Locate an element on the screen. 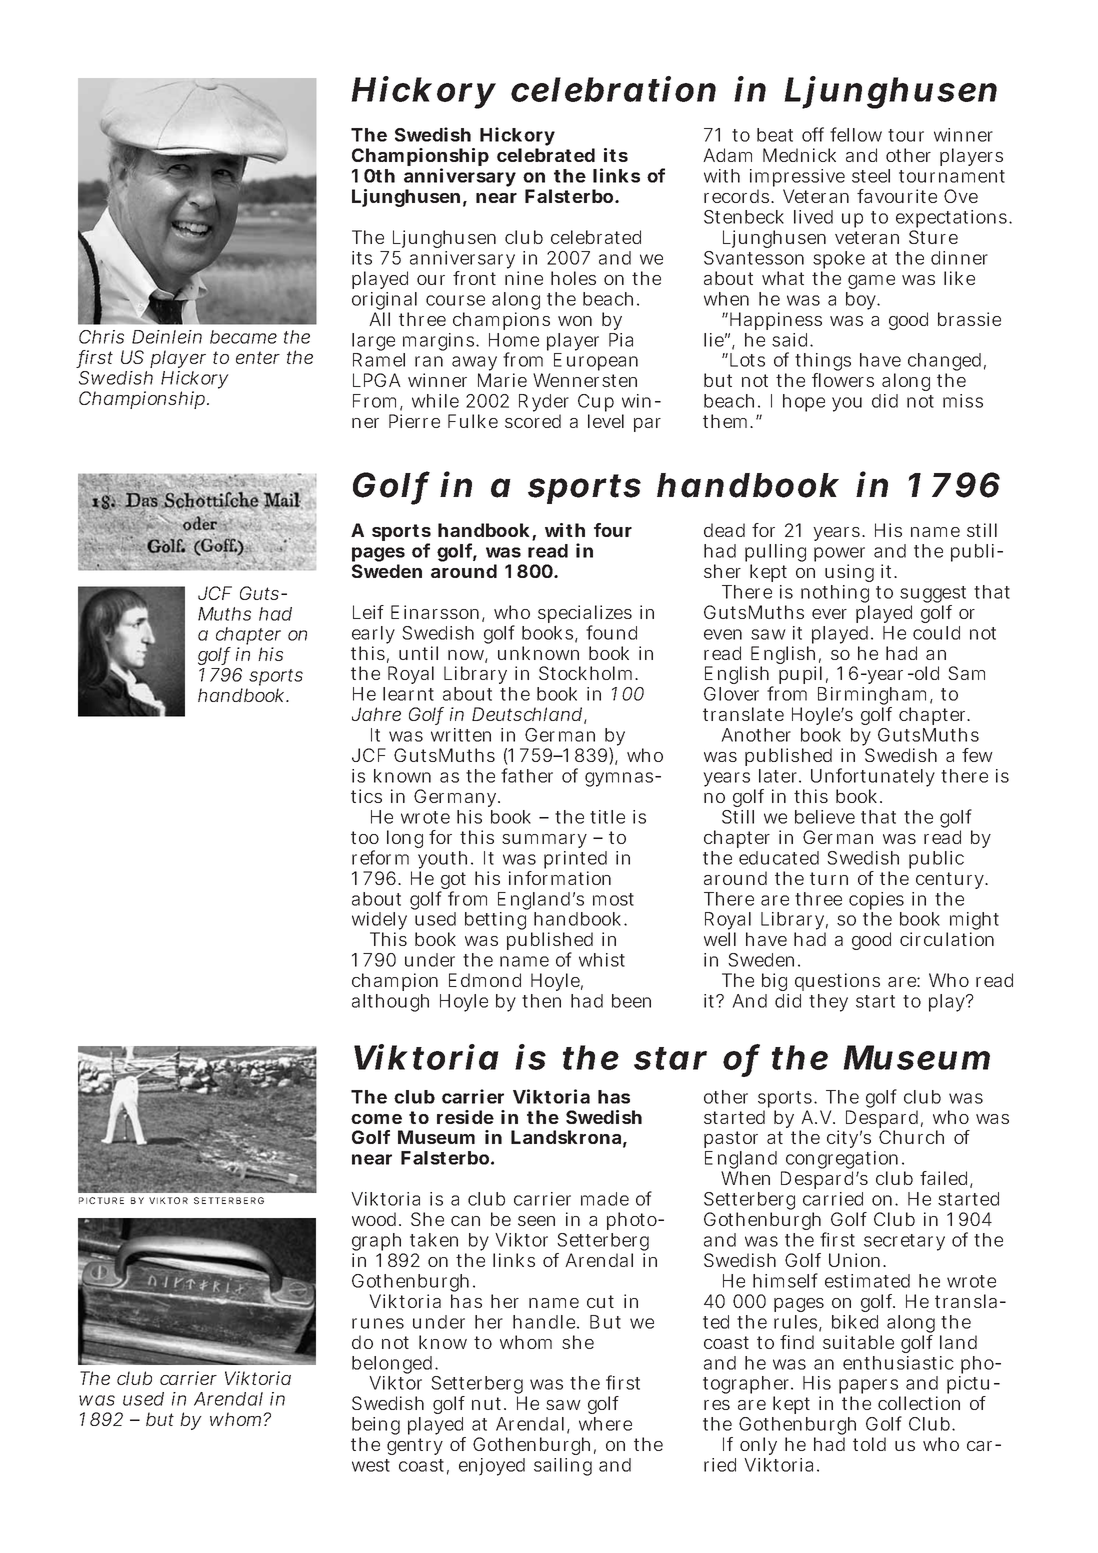 The height and width of the screenshot is (1553, 1098). summary is located at coordinates (544, 841).
